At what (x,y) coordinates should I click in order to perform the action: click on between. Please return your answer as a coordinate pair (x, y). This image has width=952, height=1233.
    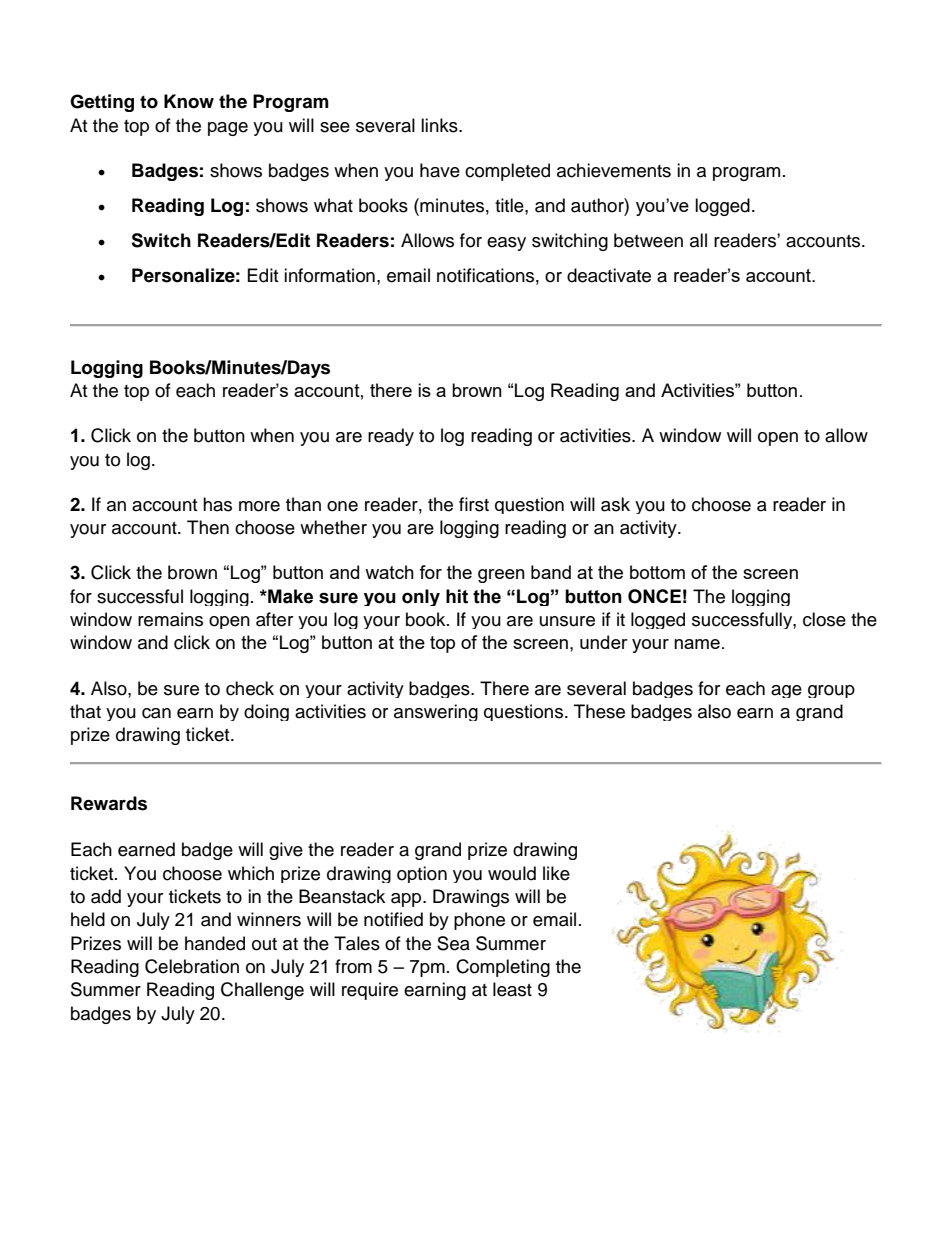
    Looking at the image, I should click on (648, 240).
